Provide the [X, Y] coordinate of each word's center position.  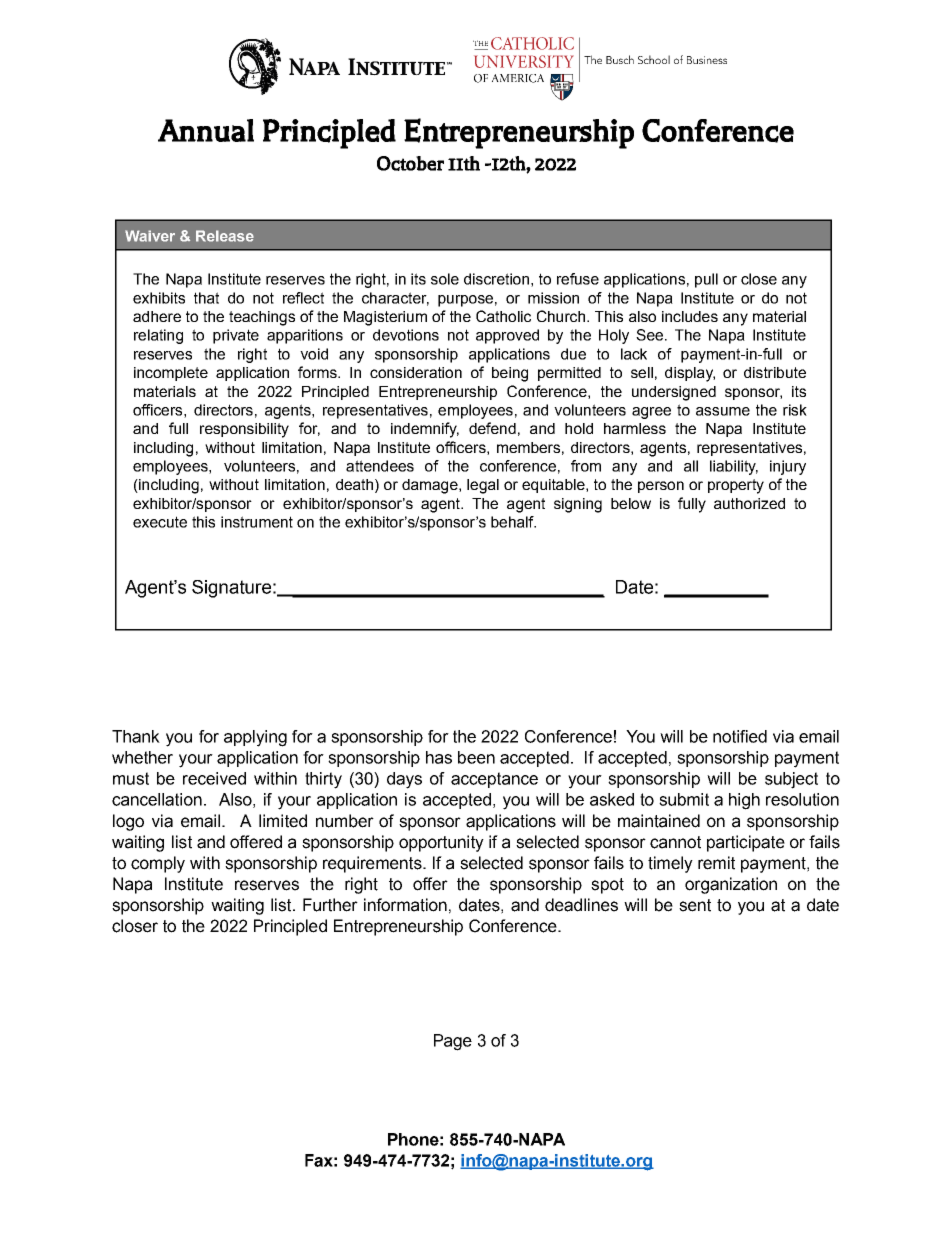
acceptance [494, 780]
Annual [206, 130]
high [744, 801]
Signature [231, 589]
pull [706, 280]
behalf [513, 522]
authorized [749, 503]
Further [330, 905]
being [510, 374]
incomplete [171, 374]
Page [453, 1042]
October [410, 163]
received [214, 778]
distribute [775, 372]
